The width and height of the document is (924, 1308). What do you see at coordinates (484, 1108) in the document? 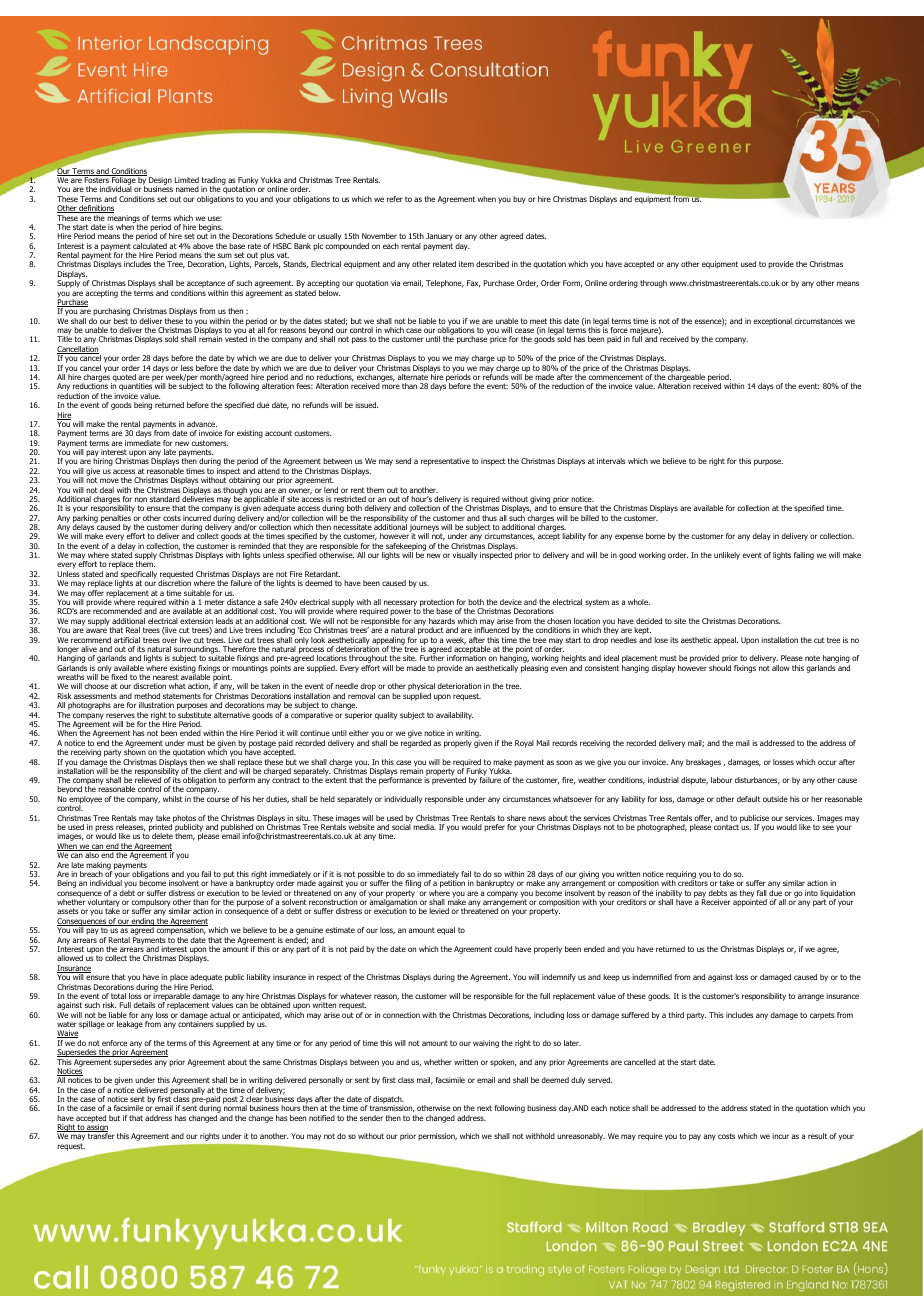
I see `next` at bounding box center [484, 1108].
